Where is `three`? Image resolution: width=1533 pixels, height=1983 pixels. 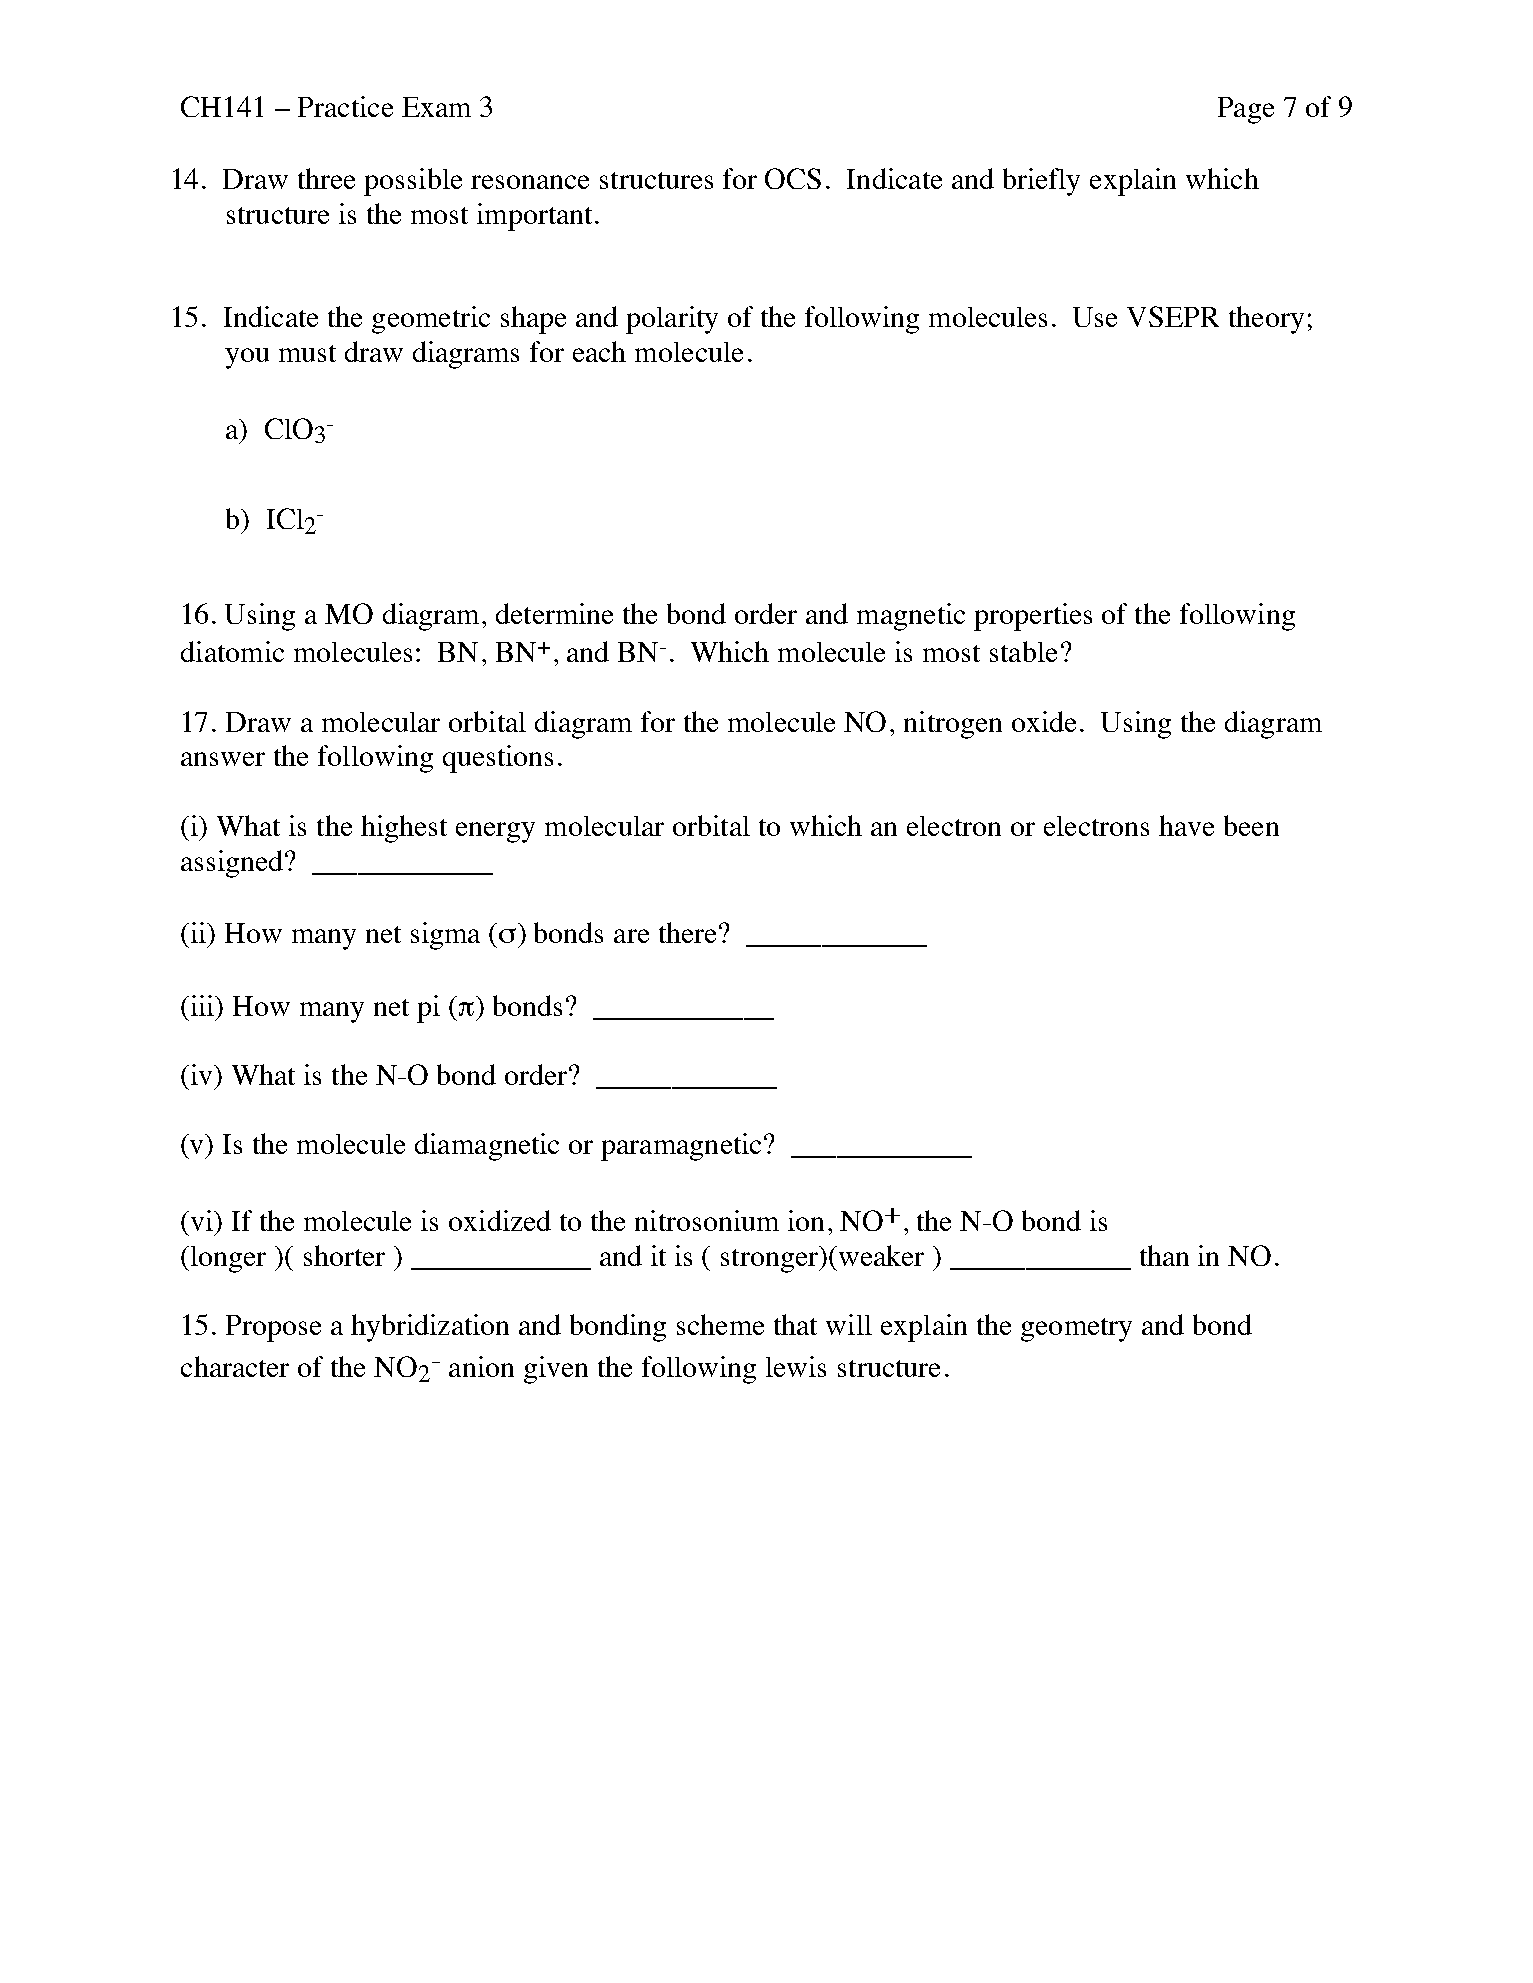 three is located at coordinates (326, 178).
